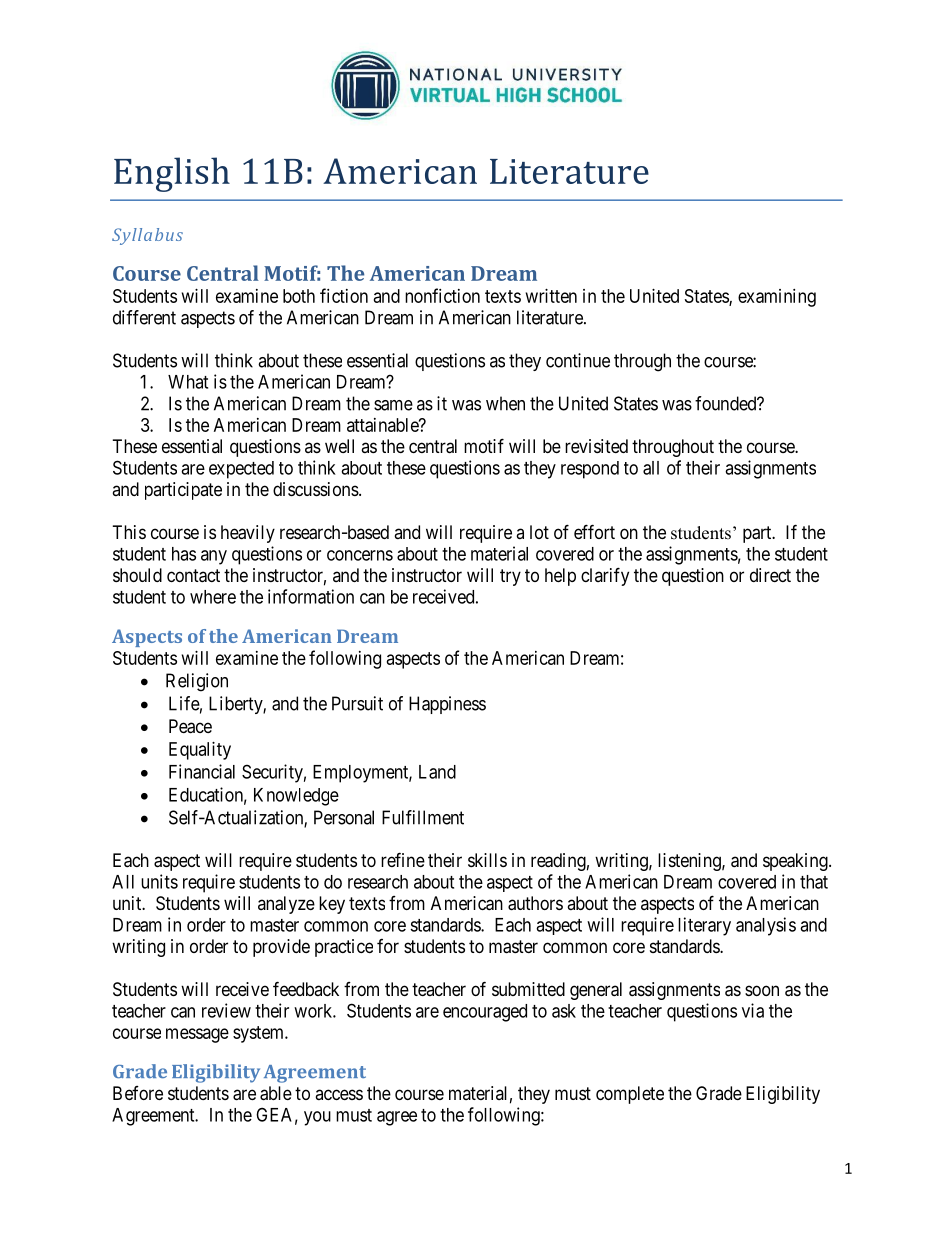 The image size is (952, 1233). I want to click on examining, so click(777, 298).
